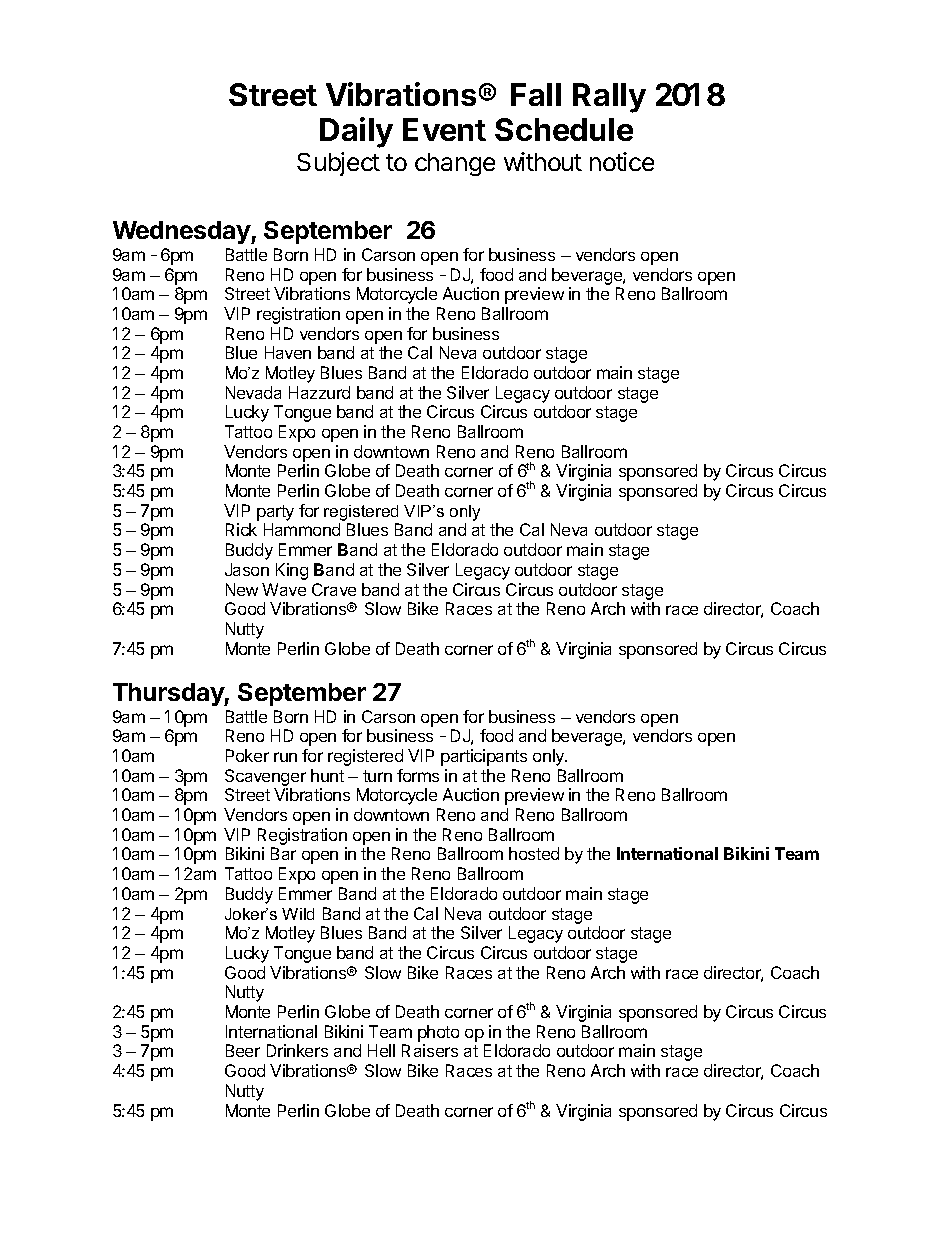 The height and width of the screenshot is (1233, 952). I want to click on Beer, so click(243, 1050).
